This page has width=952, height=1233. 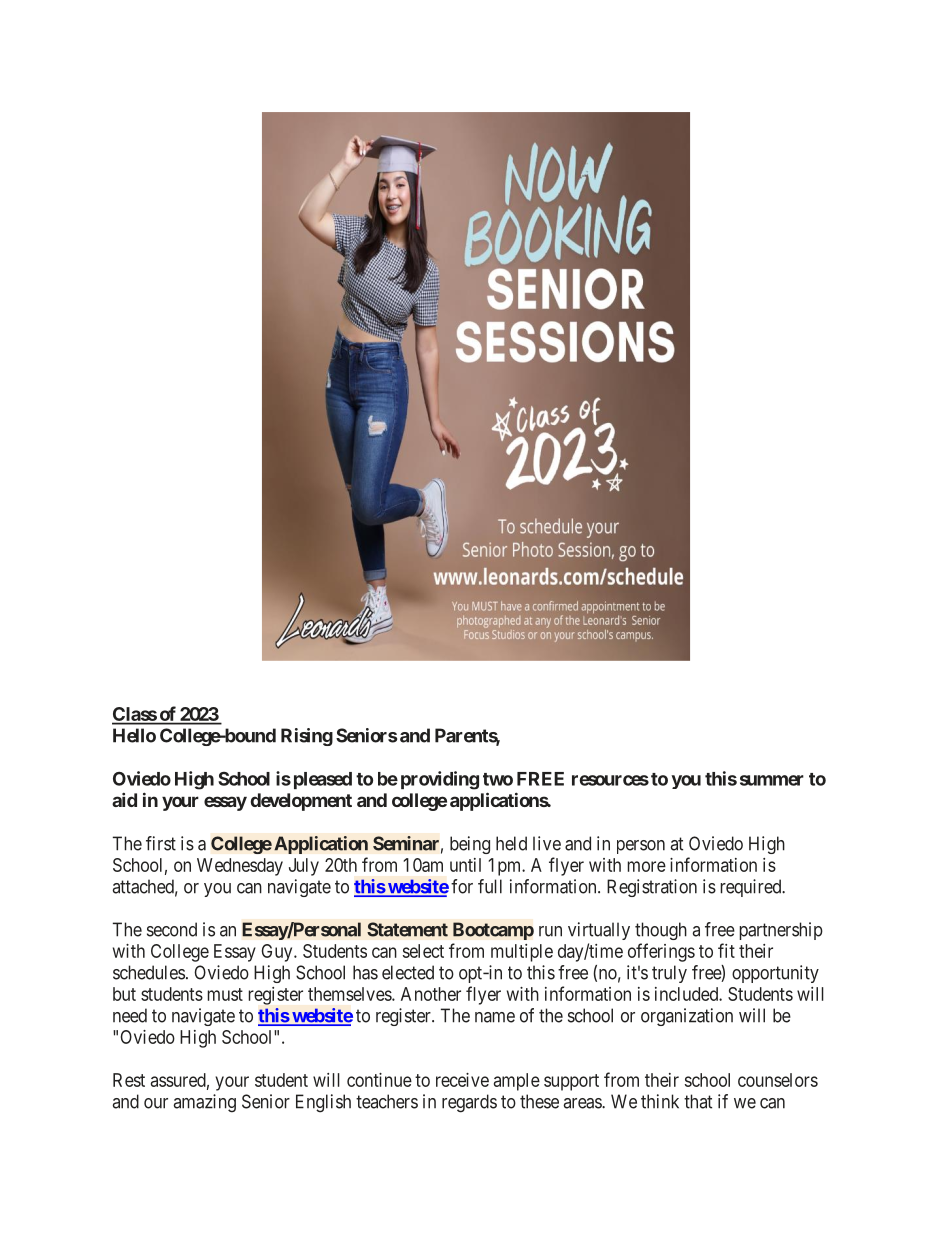 What do you see at coordinates (225, 994) in the page?
I see `must` at bounding box center [225, 994].
